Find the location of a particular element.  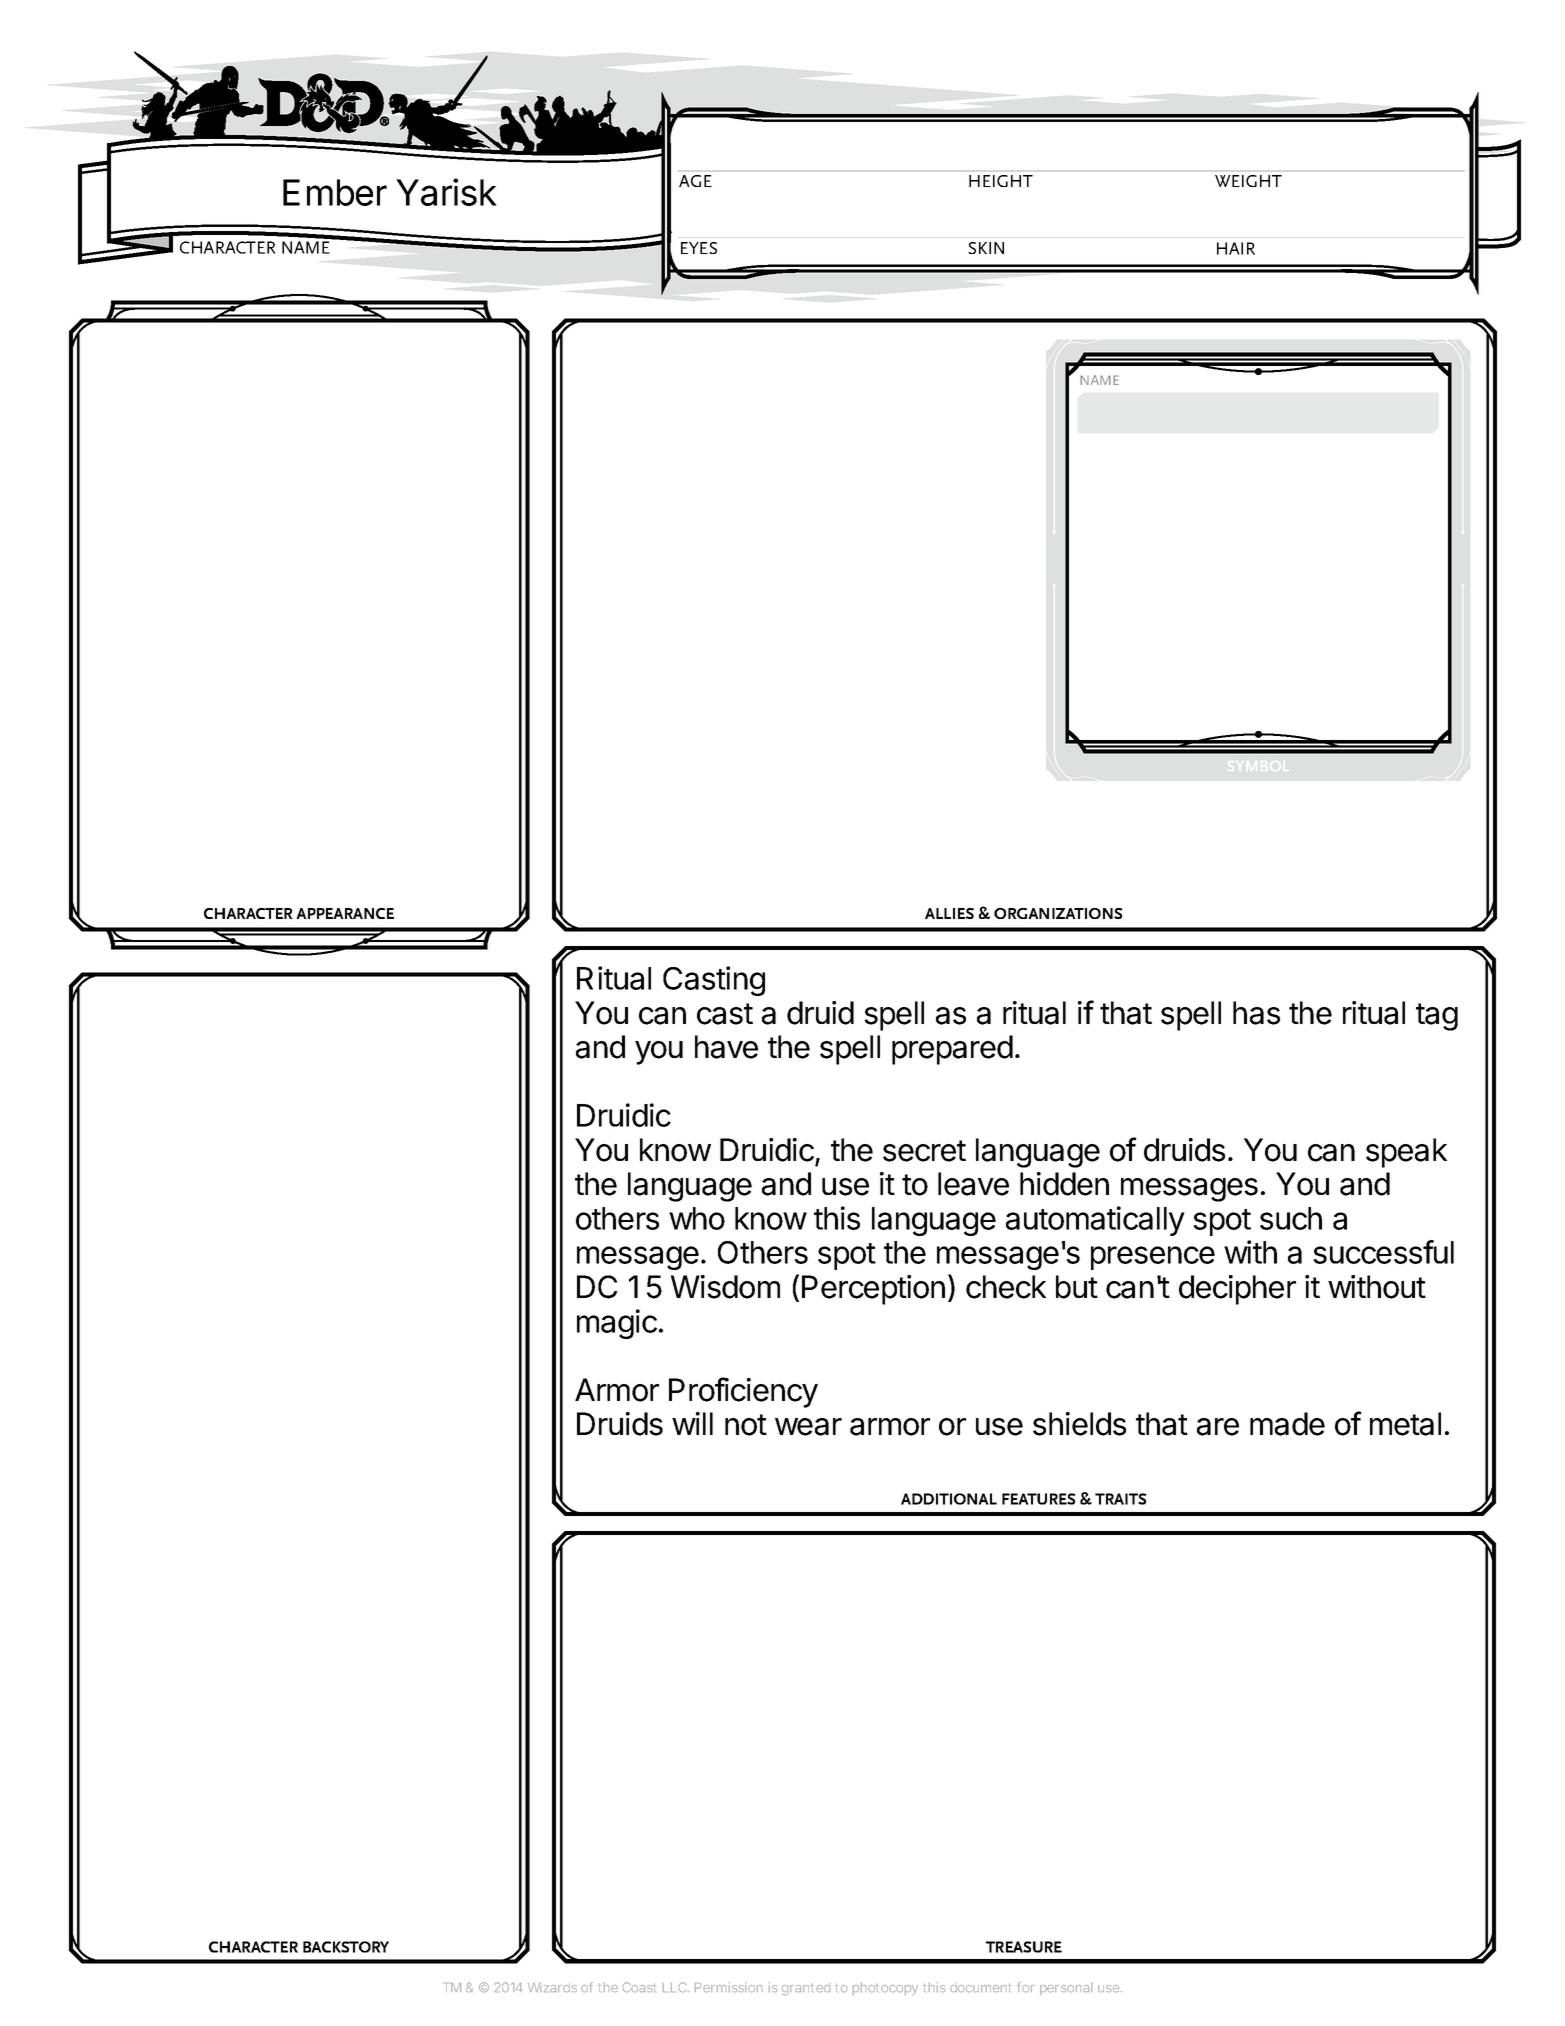

HAIR is located at coordinates (1236, 248).
